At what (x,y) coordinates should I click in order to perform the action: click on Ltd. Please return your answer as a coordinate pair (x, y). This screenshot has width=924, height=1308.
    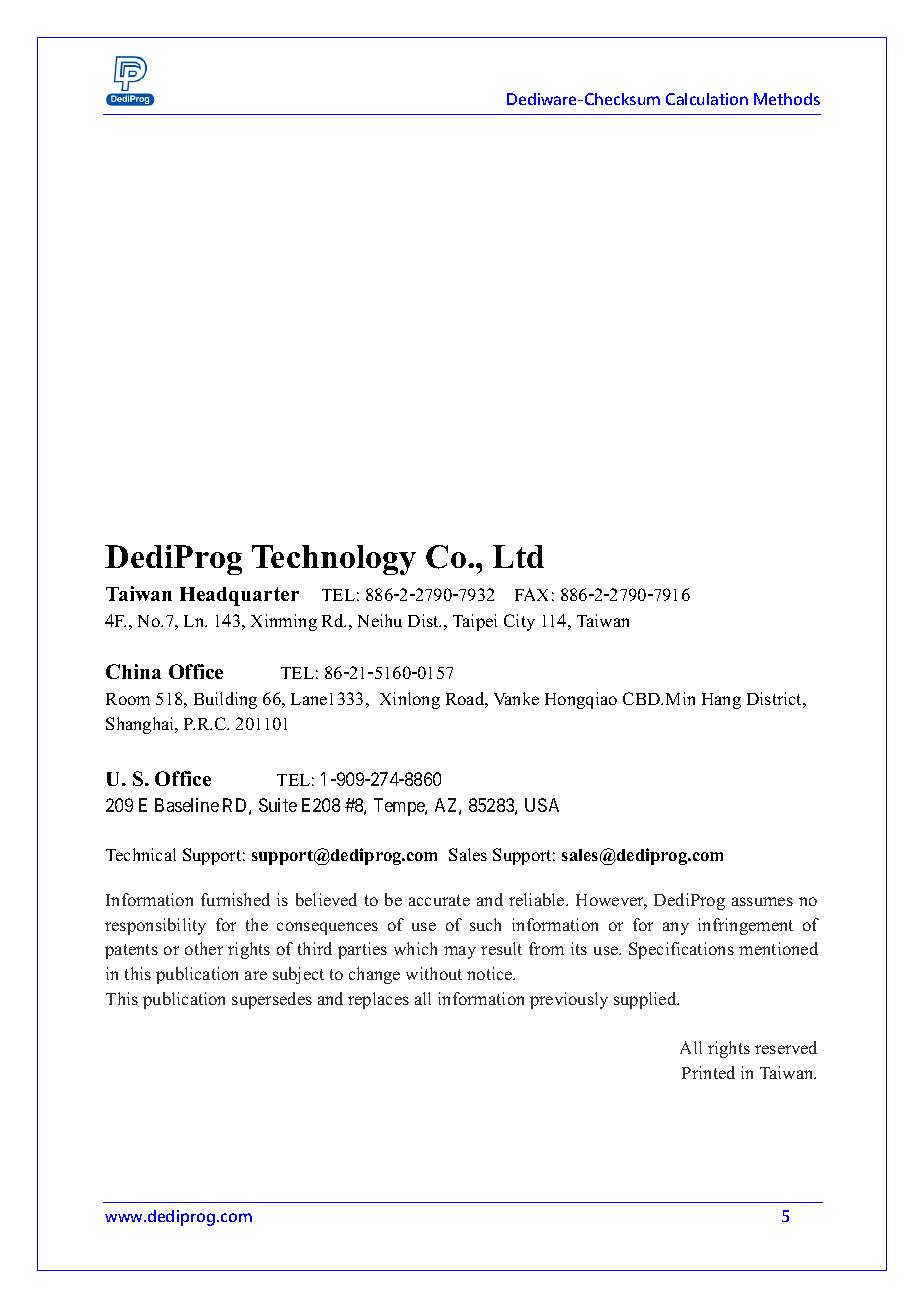
    Looking at the image, I should click on (518, 556).
